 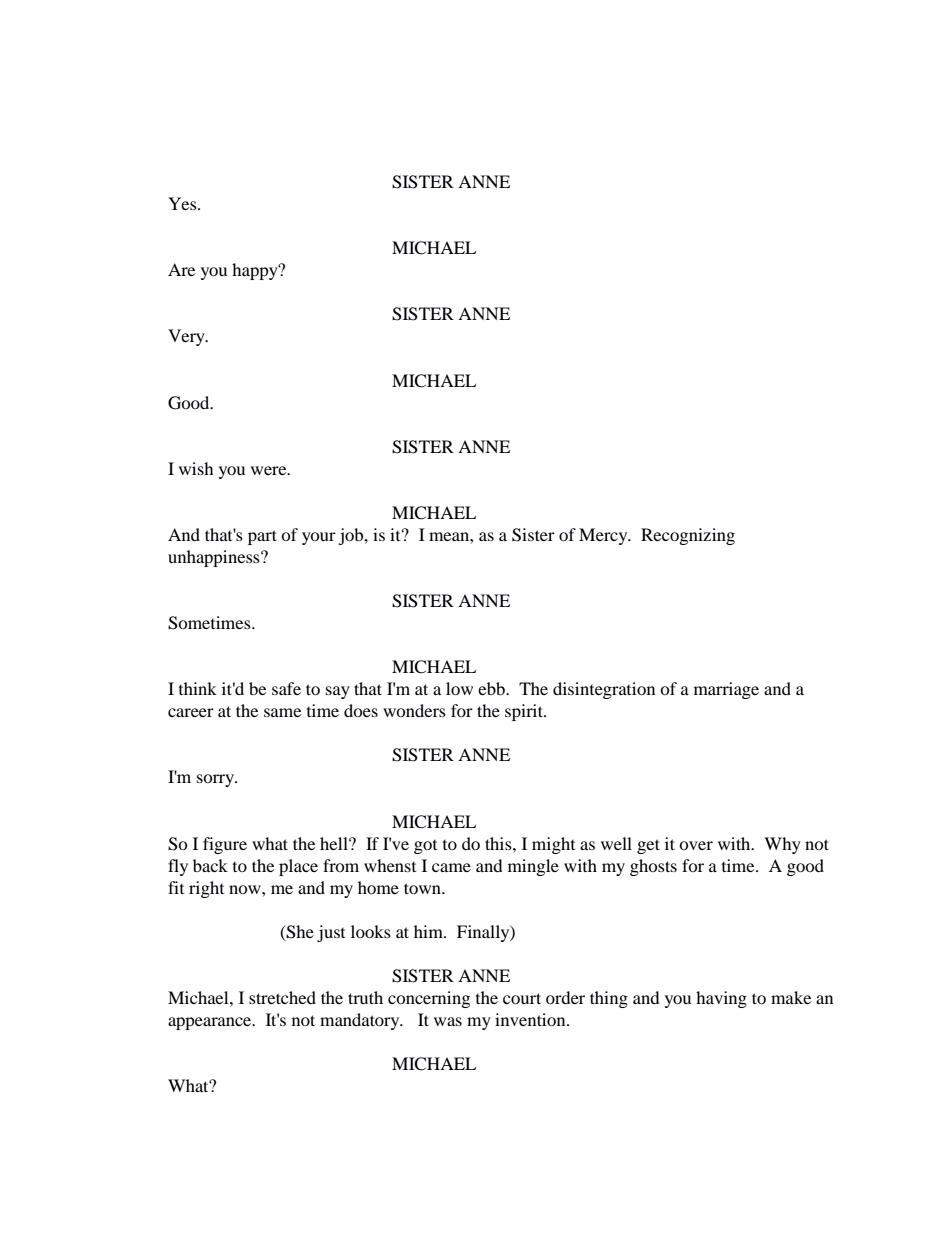 What do you see at coordinates (525, 712) in the screenshot?
I see `spirit` at bounding box center [525, 712].
